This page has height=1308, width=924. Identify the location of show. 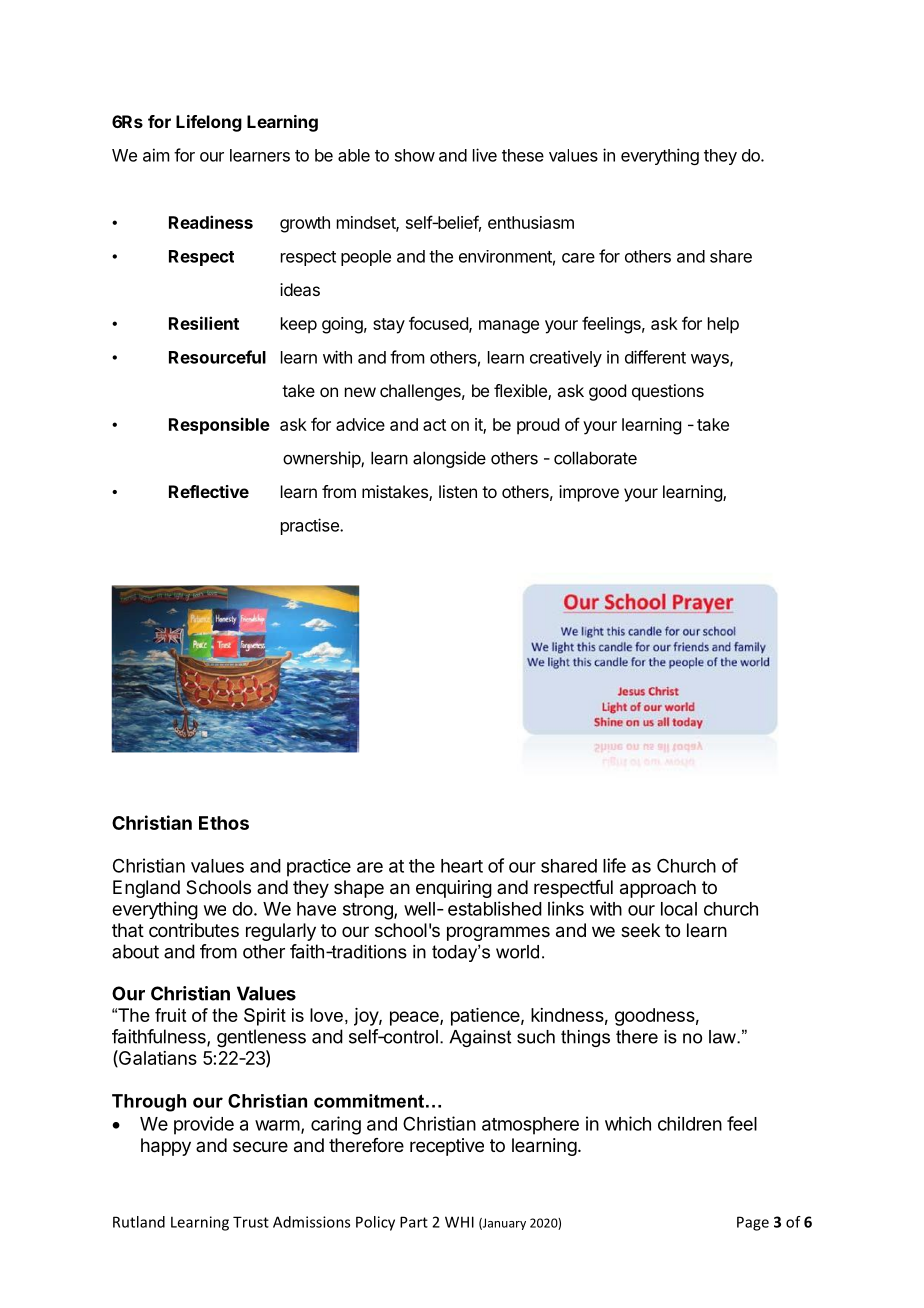
(415, 155).
